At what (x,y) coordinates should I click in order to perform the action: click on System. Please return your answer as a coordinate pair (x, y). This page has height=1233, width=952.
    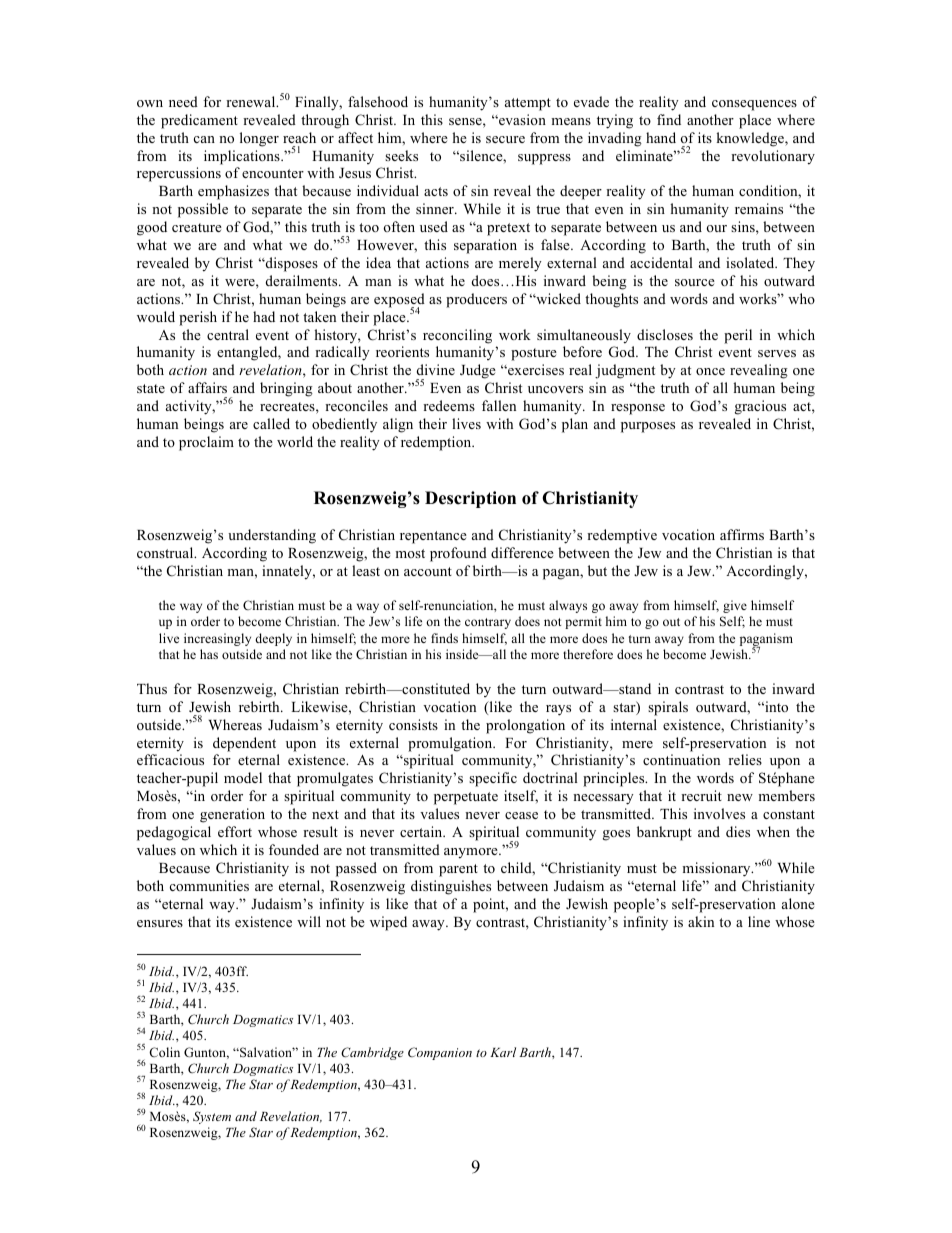
    Looking at the image, I should click on (212, 1117).
